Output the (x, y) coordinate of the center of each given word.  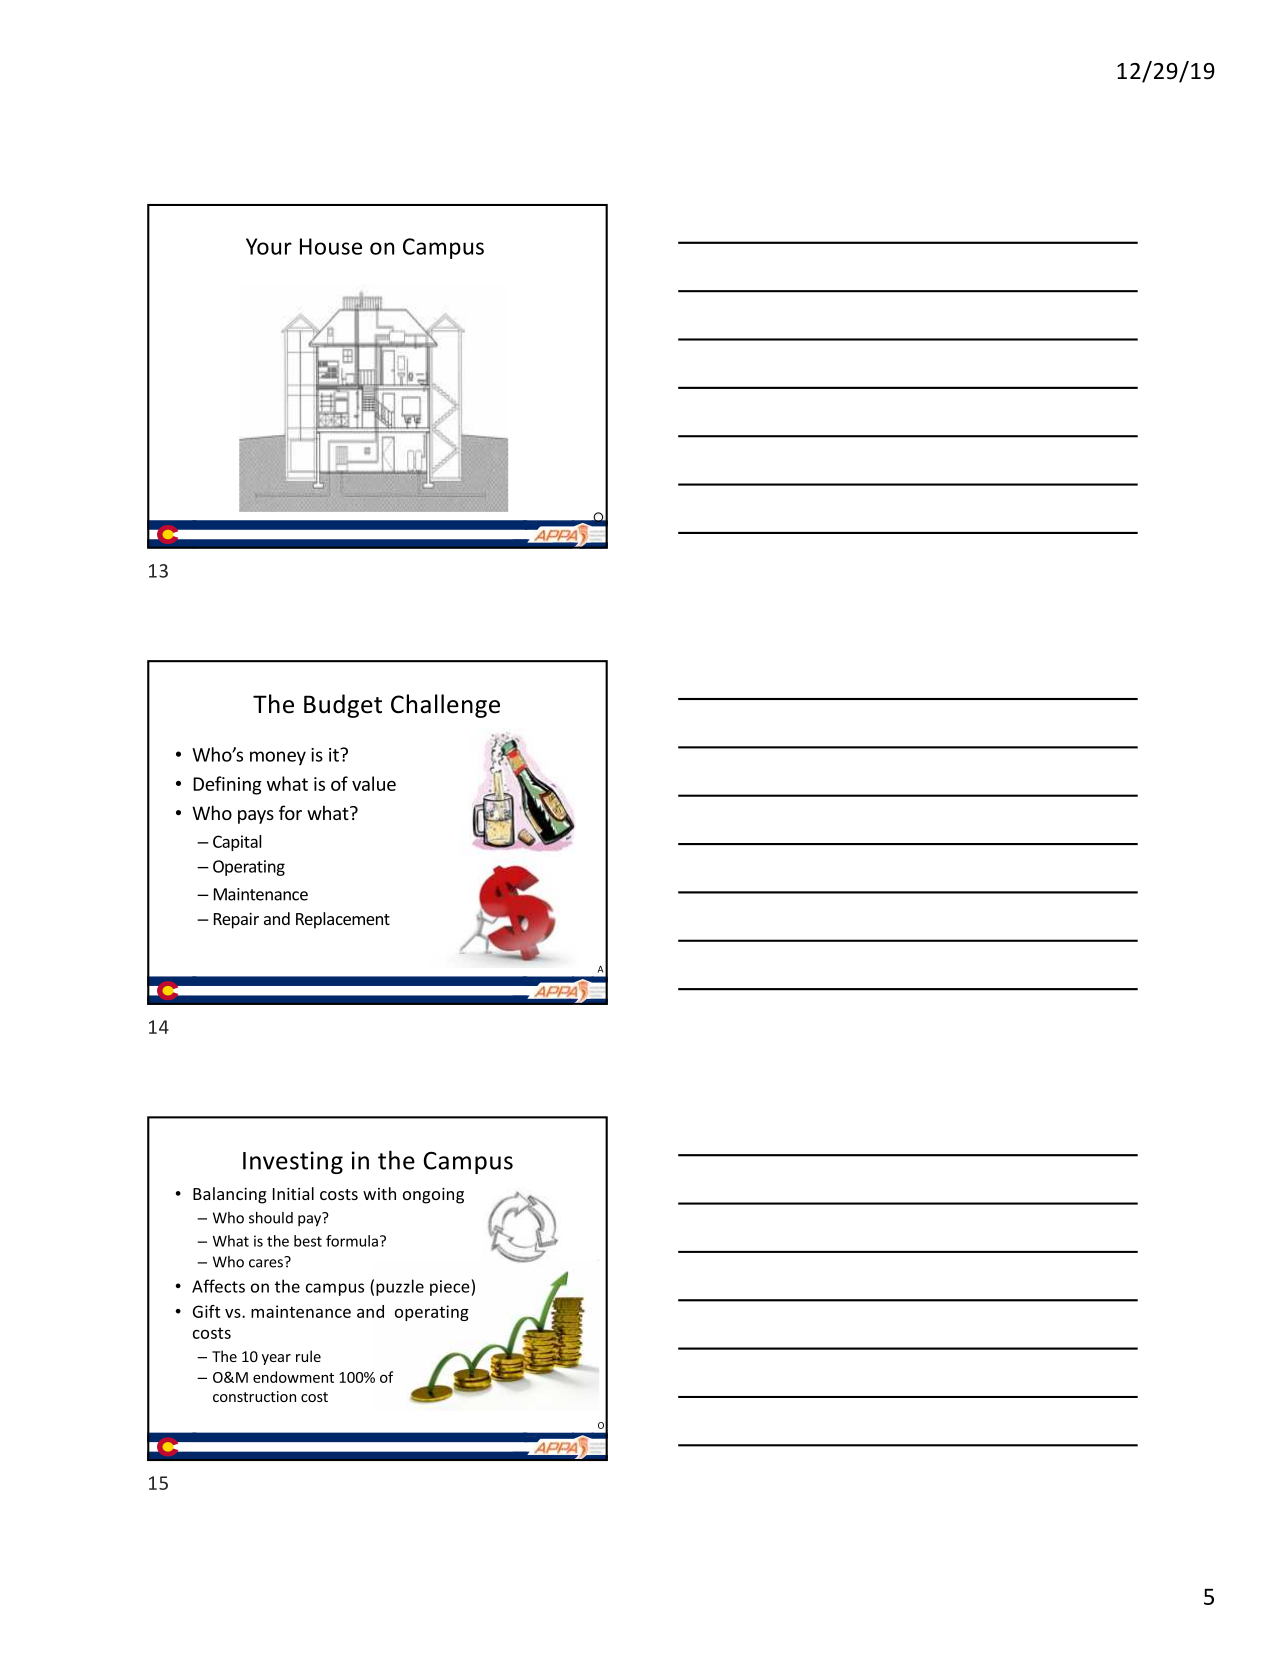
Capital (237, 843)
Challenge (445, 706)
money (278, 758)
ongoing (433, 1195)
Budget (343, 706)
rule (308, 1356)
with (379, 1193)
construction (254, 1396)
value (374, 783)
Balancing (230, 1195)
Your (269, 246)
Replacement (343, 920)
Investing (293, 1162)
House (331, 246)
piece (451, 1288)
